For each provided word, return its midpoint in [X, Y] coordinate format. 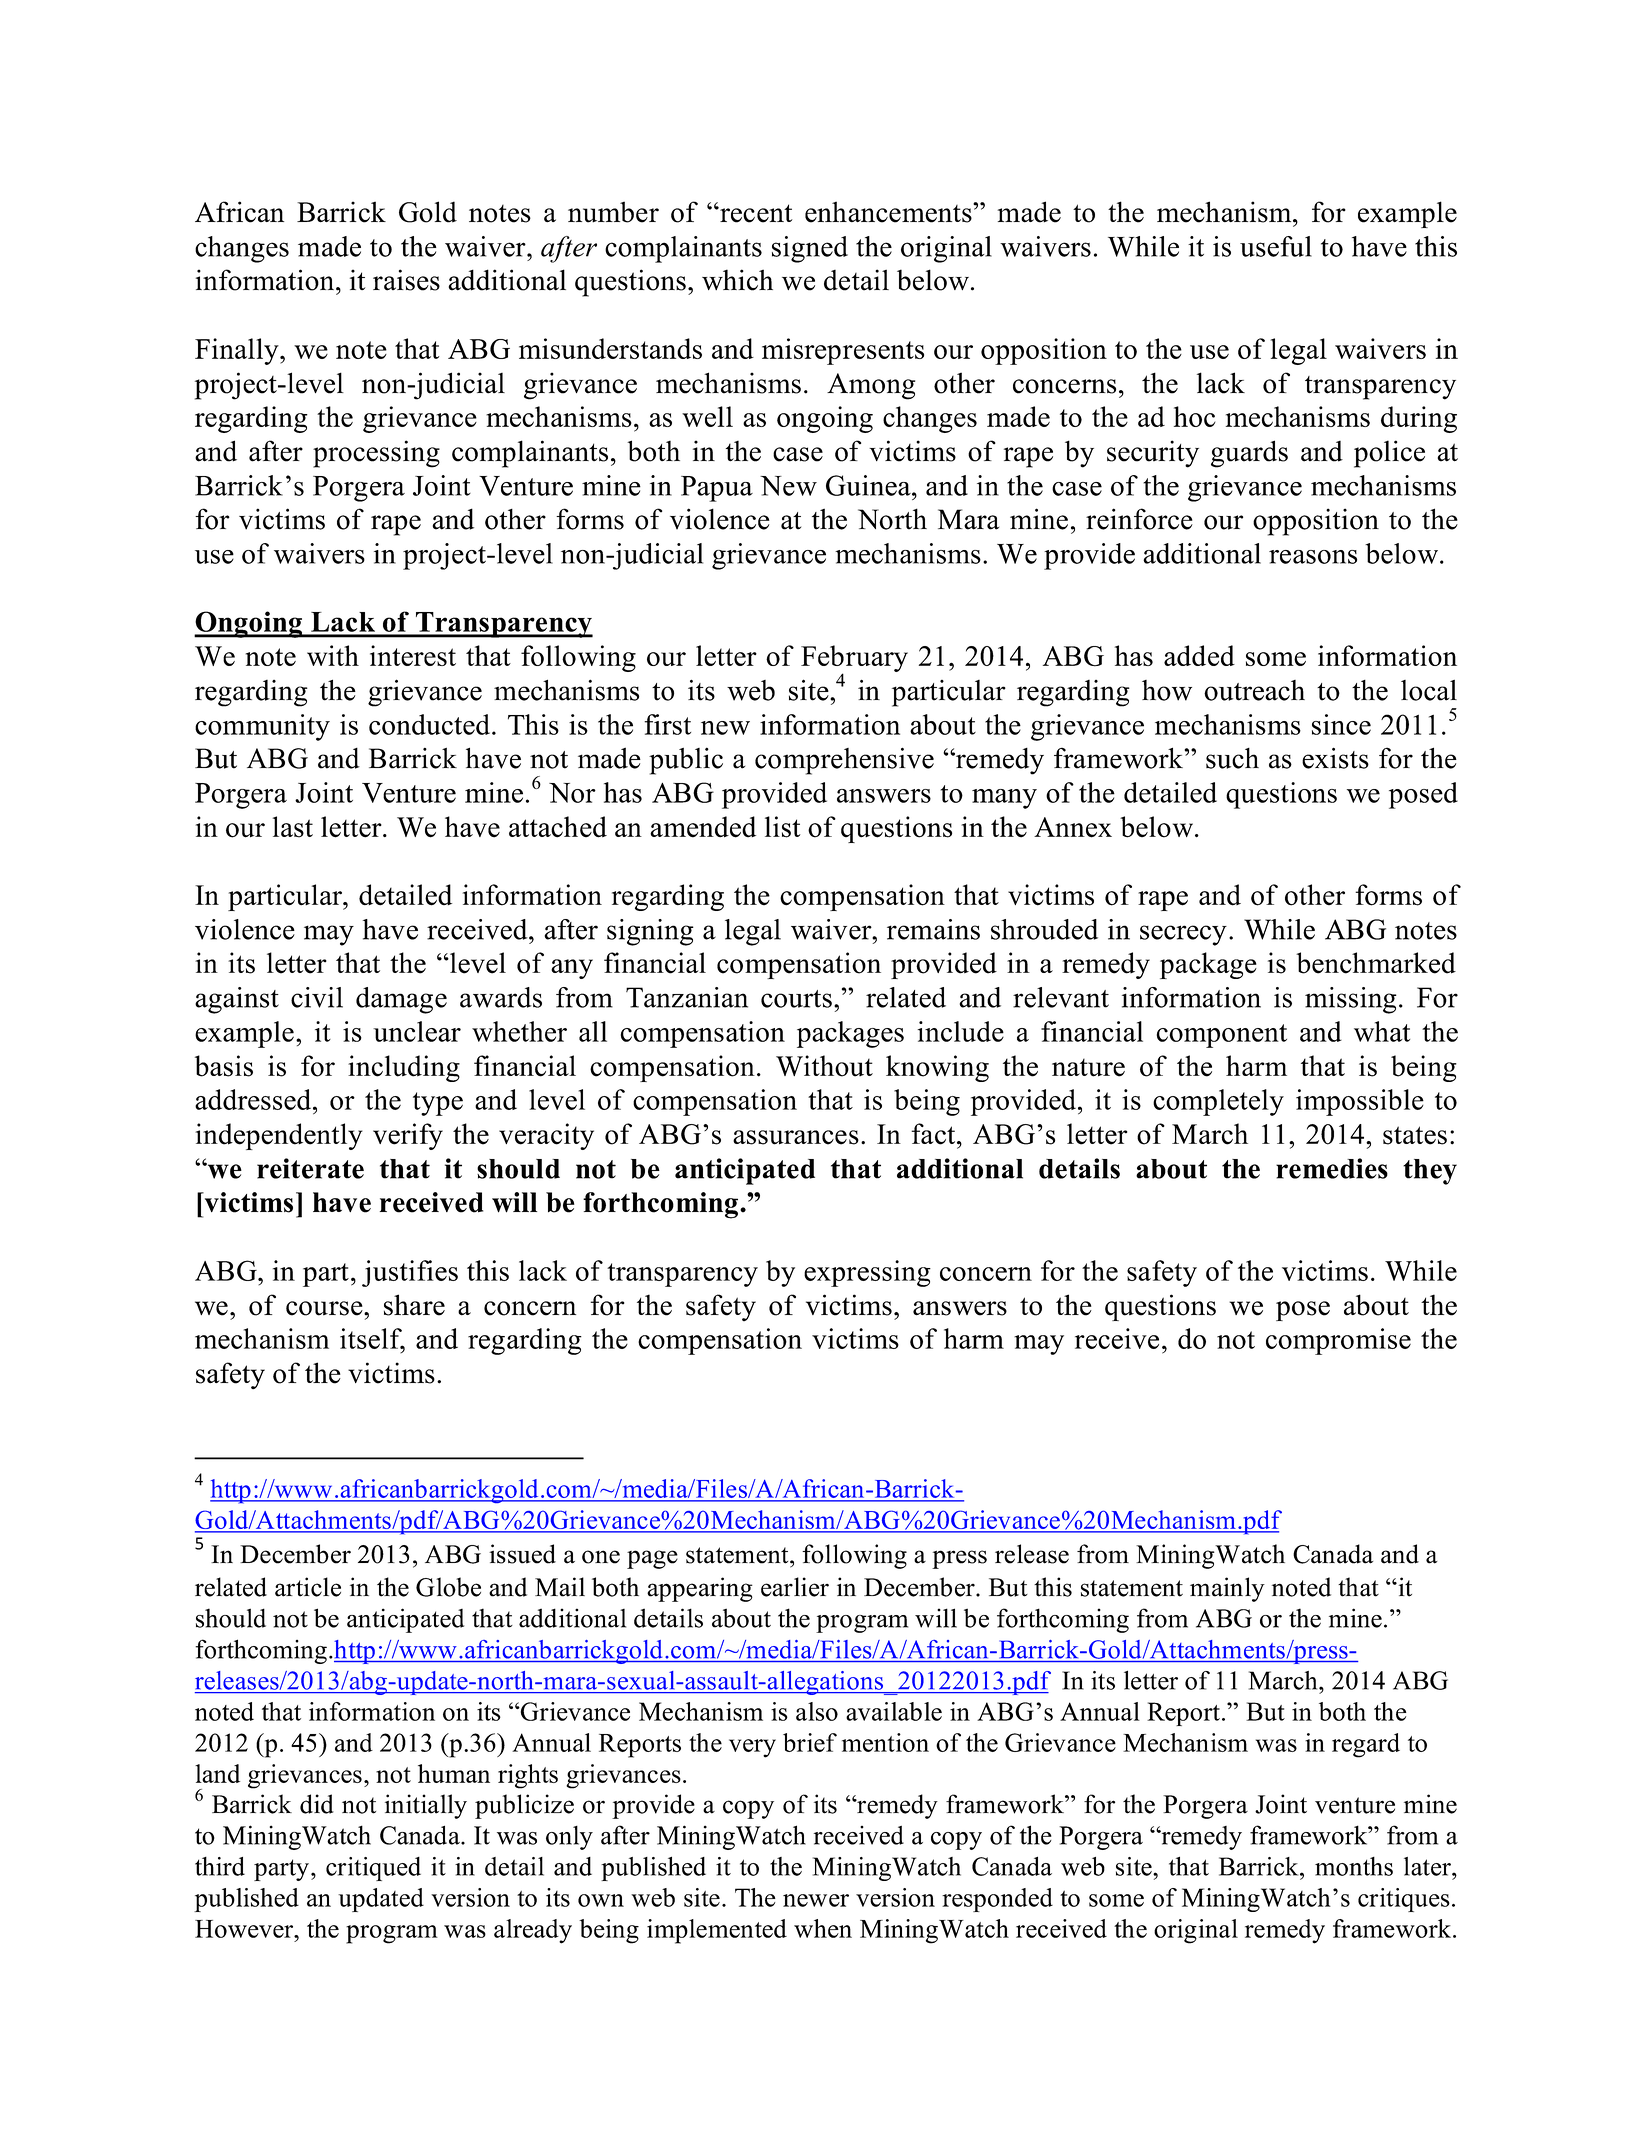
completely [1218, 1102]
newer [816, 1900]
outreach [1254, 690]
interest [413, 655]
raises [406, 280]
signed [810, 249]
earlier [795, 1587]
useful [1276, 246]
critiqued [373, 1869]
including [404, 1068]
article [308, 1587]
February [854, 659]
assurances [796, 1137]
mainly [1227, 1589]
